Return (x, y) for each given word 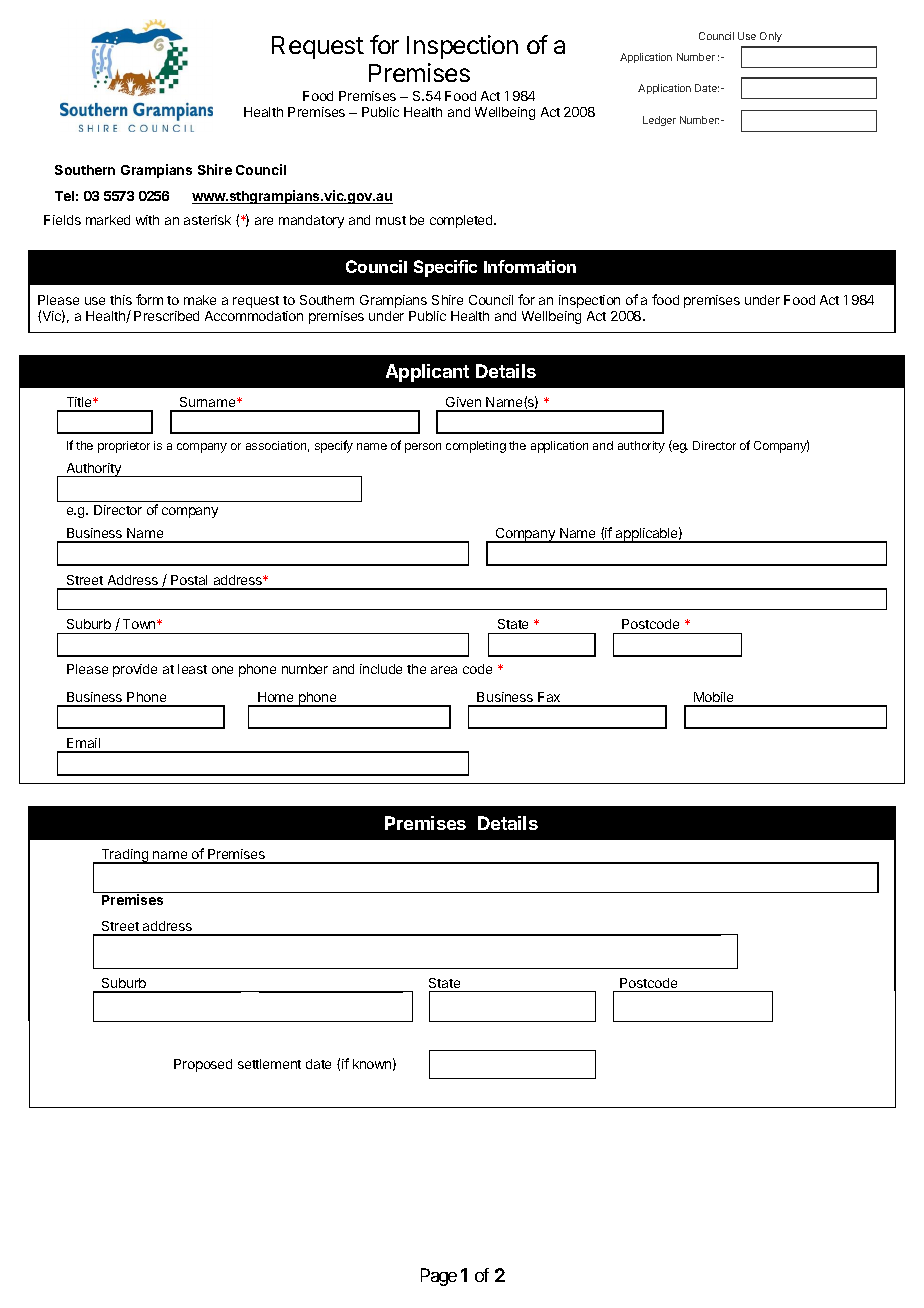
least (192, 669)
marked (108, 220)
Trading (125, 856)
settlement (269, 1064)
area (444, 670)
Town (140, 624)
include (381, 669)
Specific (445, 268)
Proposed (203, 1065)
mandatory (311, 221)
